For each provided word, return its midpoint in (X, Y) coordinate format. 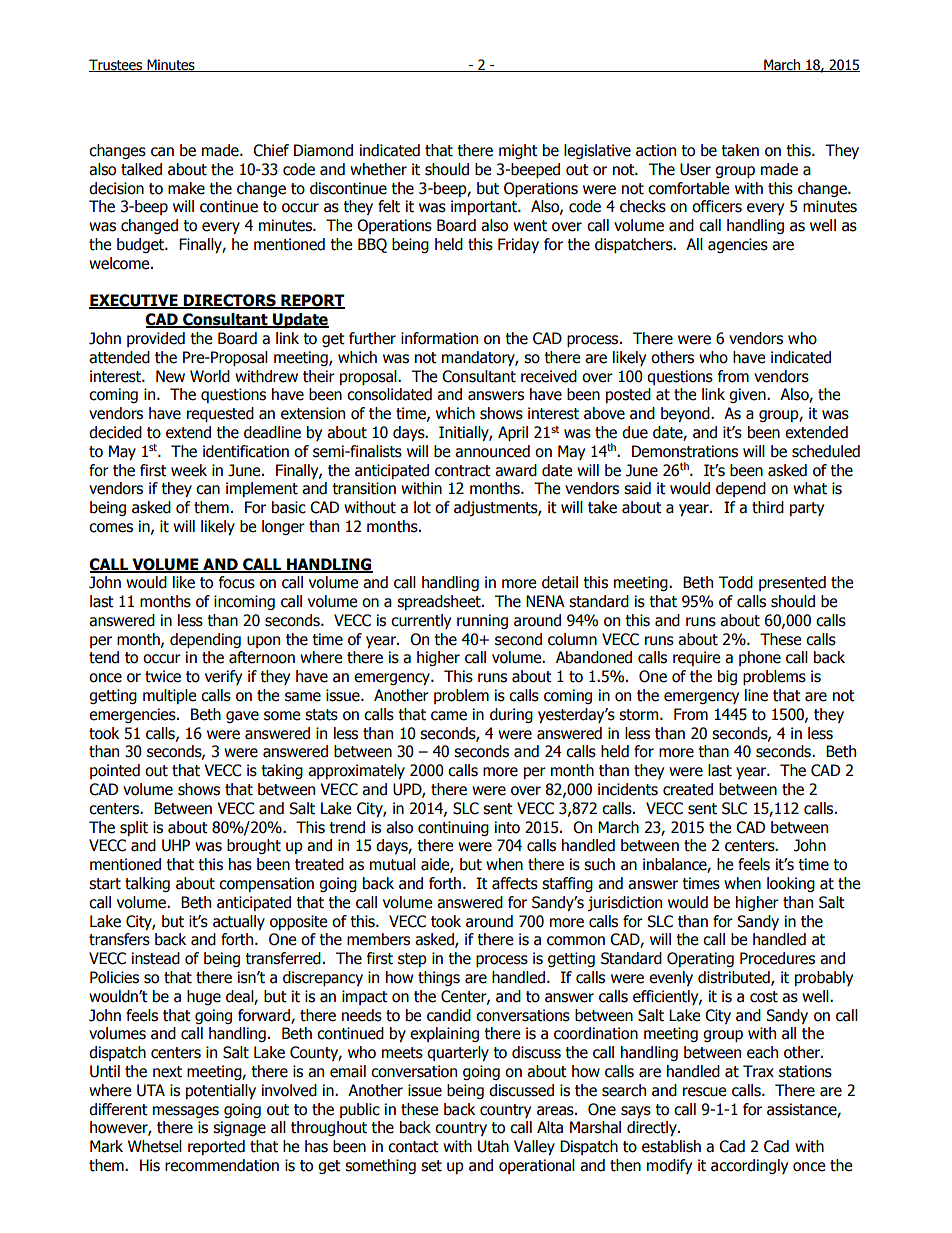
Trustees (117, 65)
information (439, 338)
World (210, 376)
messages (186, 1112)
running (482, 621)
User (695, 169)
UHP (176, 845)
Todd (736, 582)
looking (791, 884)
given (748, 395)
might (518, 151)
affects (515, 883)
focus (237, 582)
